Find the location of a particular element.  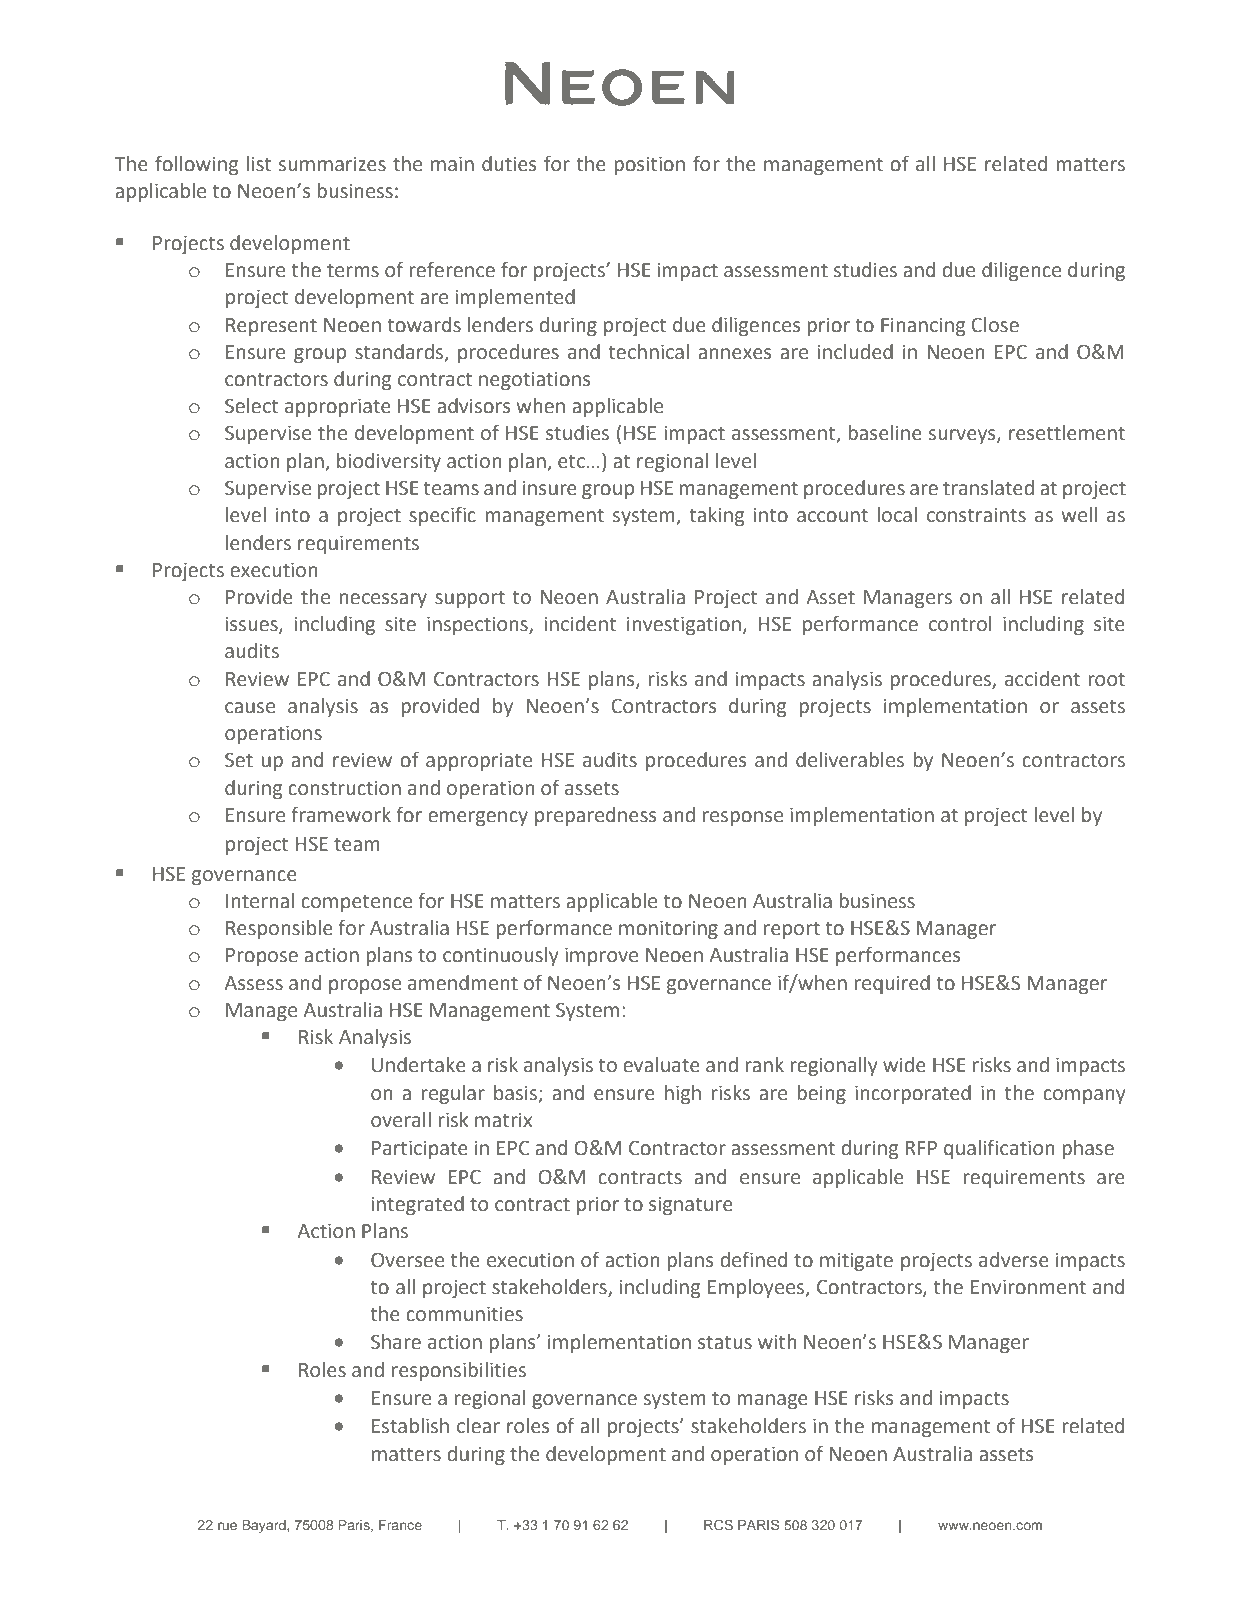

position is located at coordinates (649, 165).
